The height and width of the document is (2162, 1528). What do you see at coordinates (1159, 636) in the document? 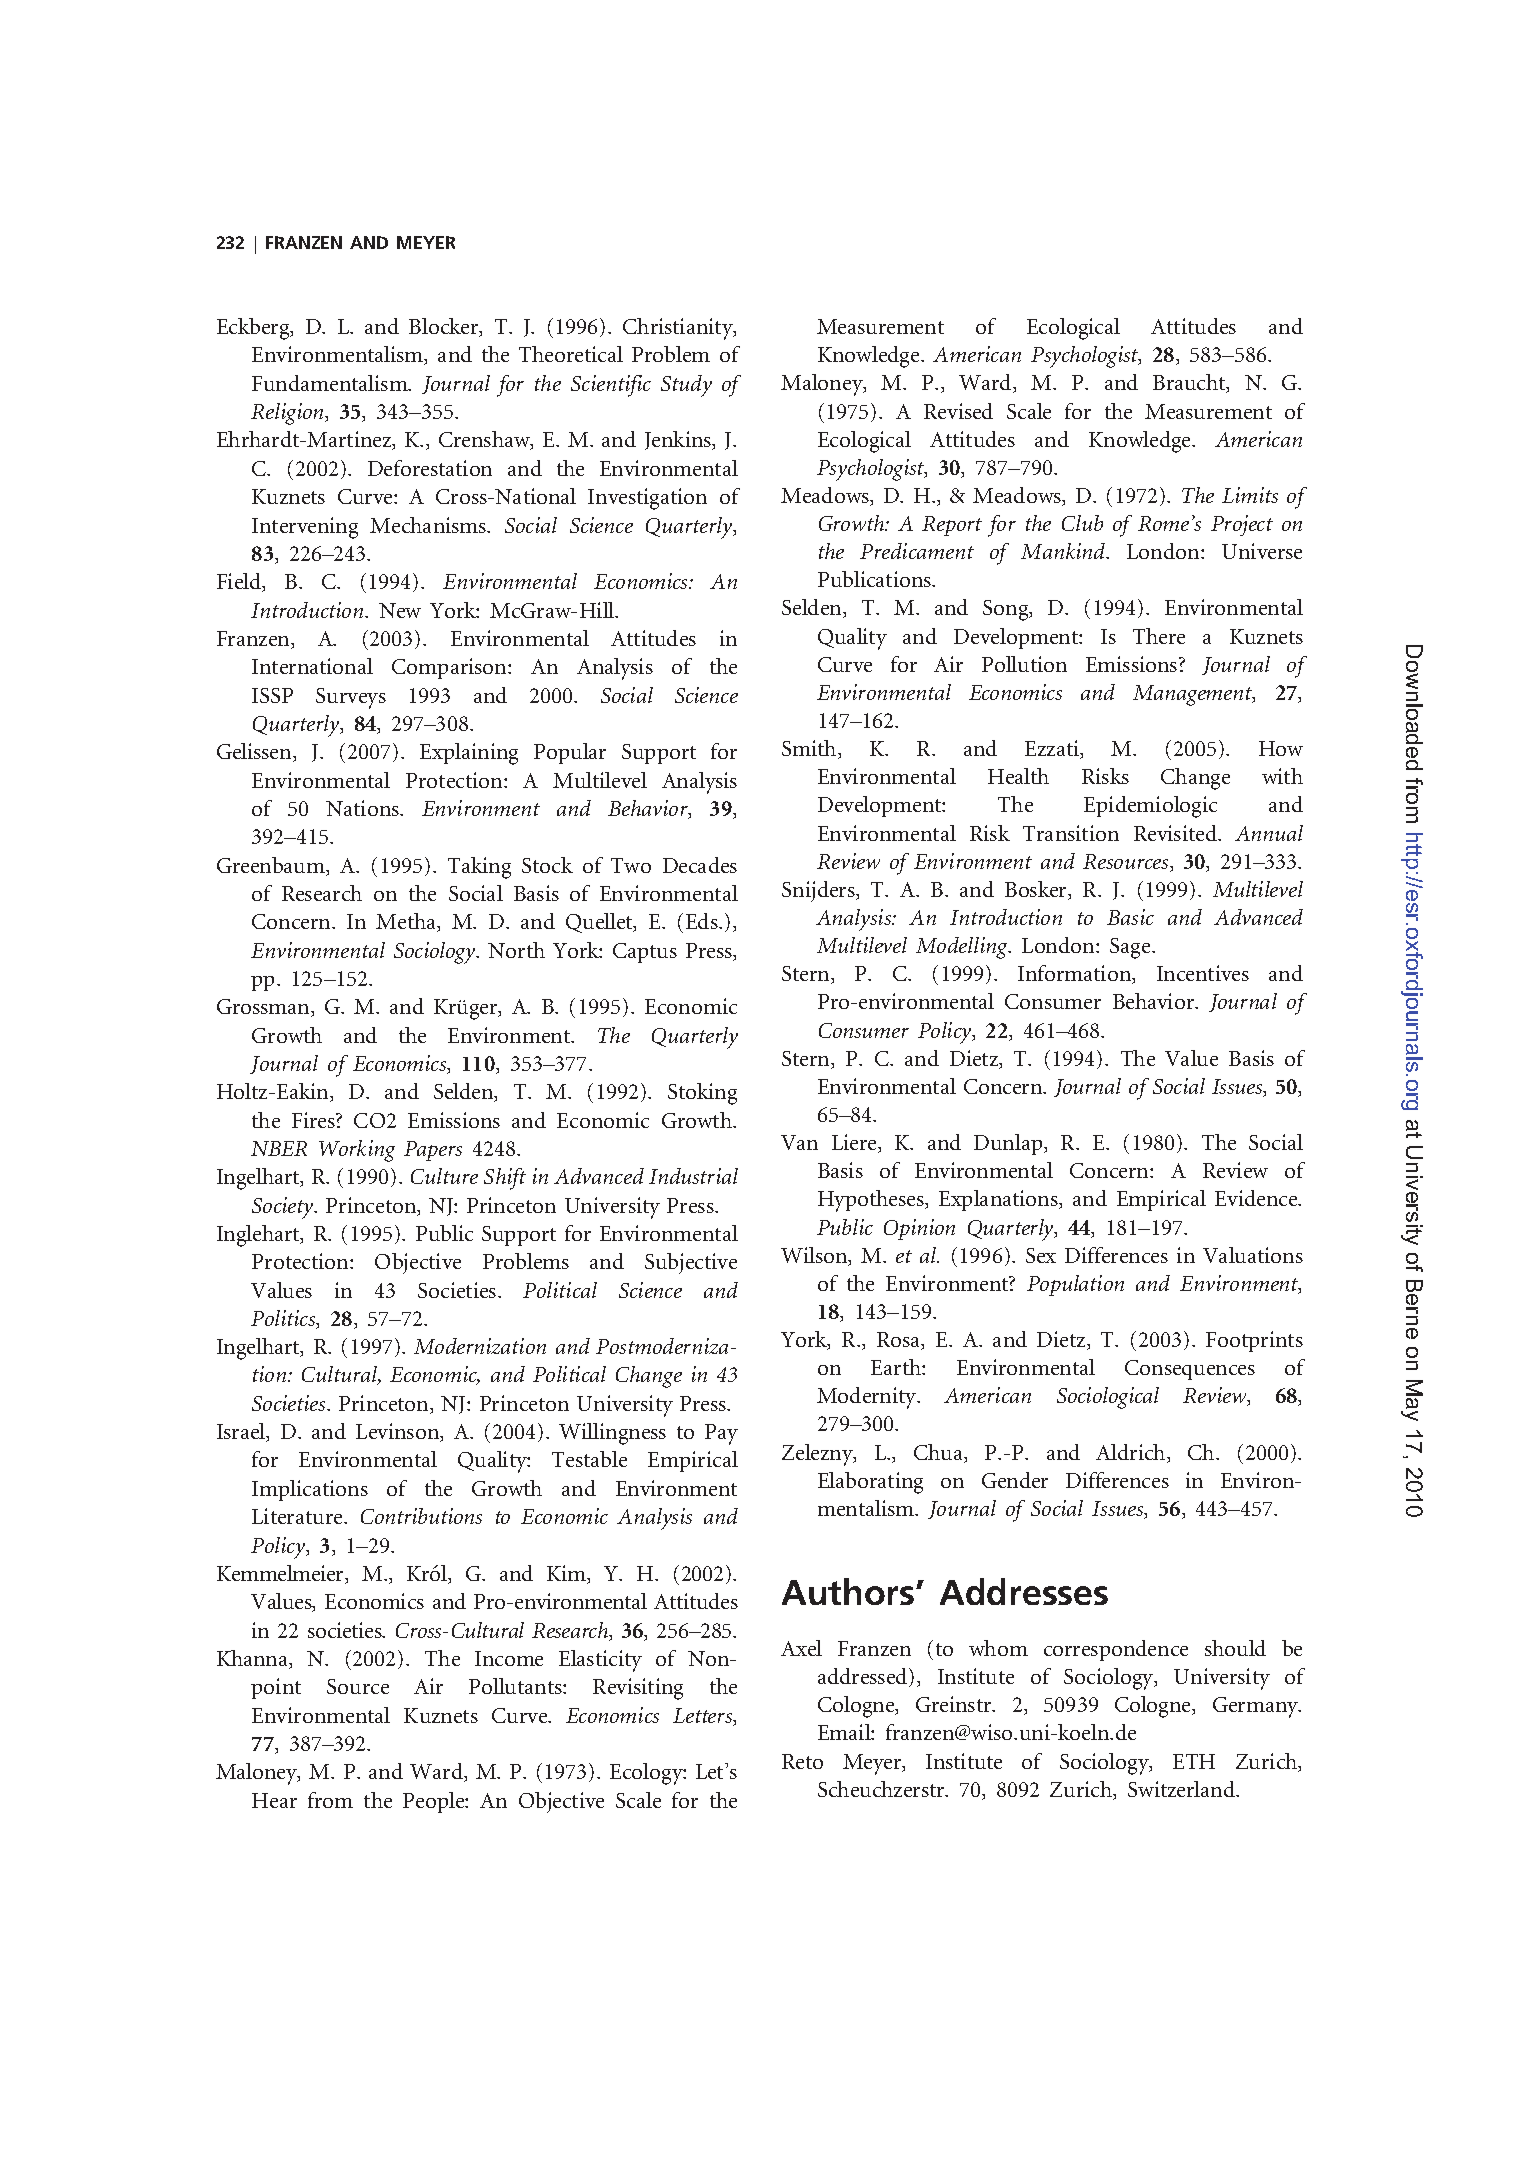
I see `There` at bounding box center [1159, 636].
